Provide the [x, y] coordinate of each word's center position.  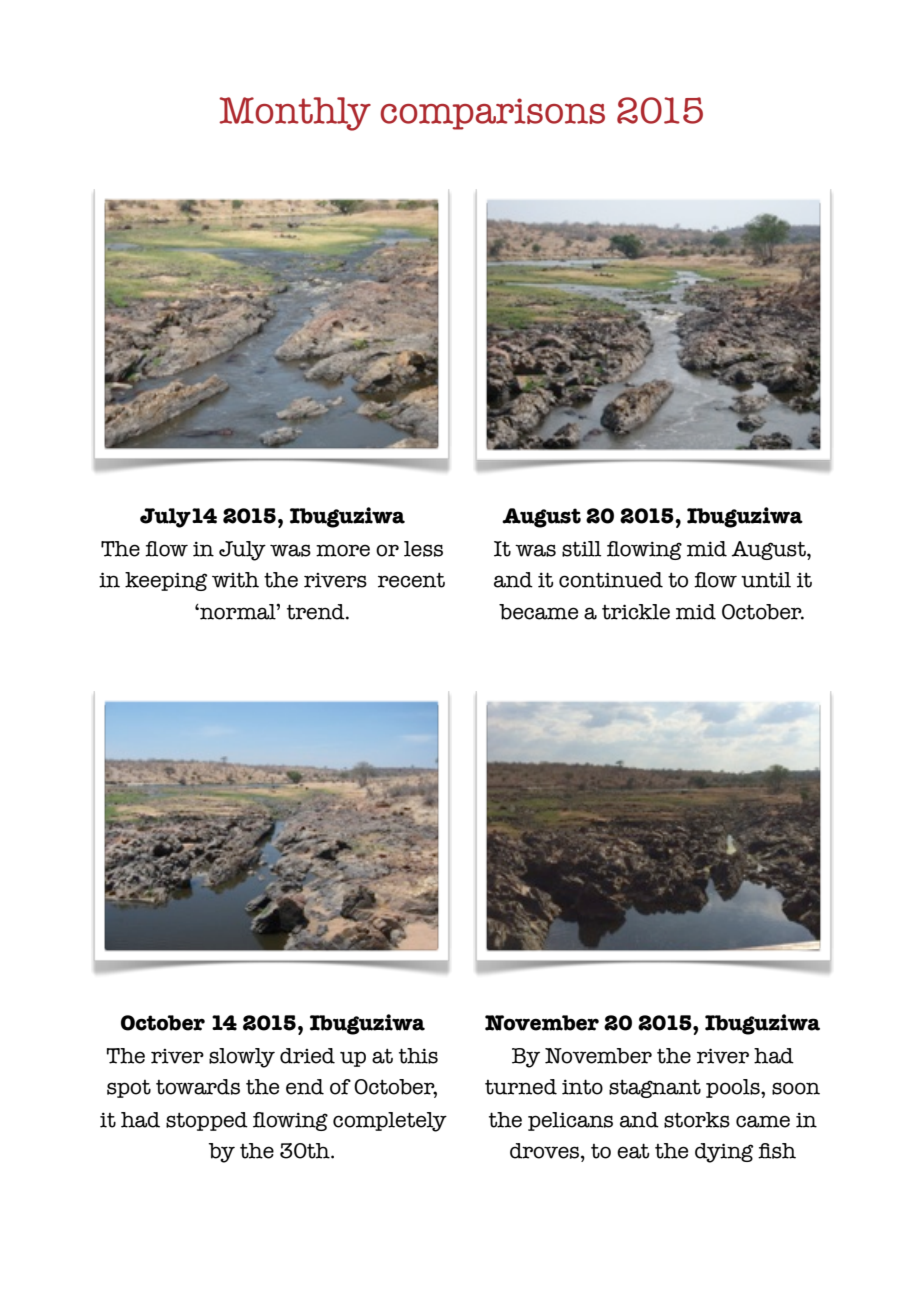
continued [611, 580]
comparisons [492, 114]
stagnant [655, 1088]
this [418, 1056]
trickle [636, 612]
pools [734, 1088]
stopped [207, 1121]
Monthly [295, 114]
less [423, 549]
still [581, 549]
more [343, 550]
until [766, 580]
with [235, 580]
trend [317, 612]
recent [411, 580]
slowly [242, 1058]
